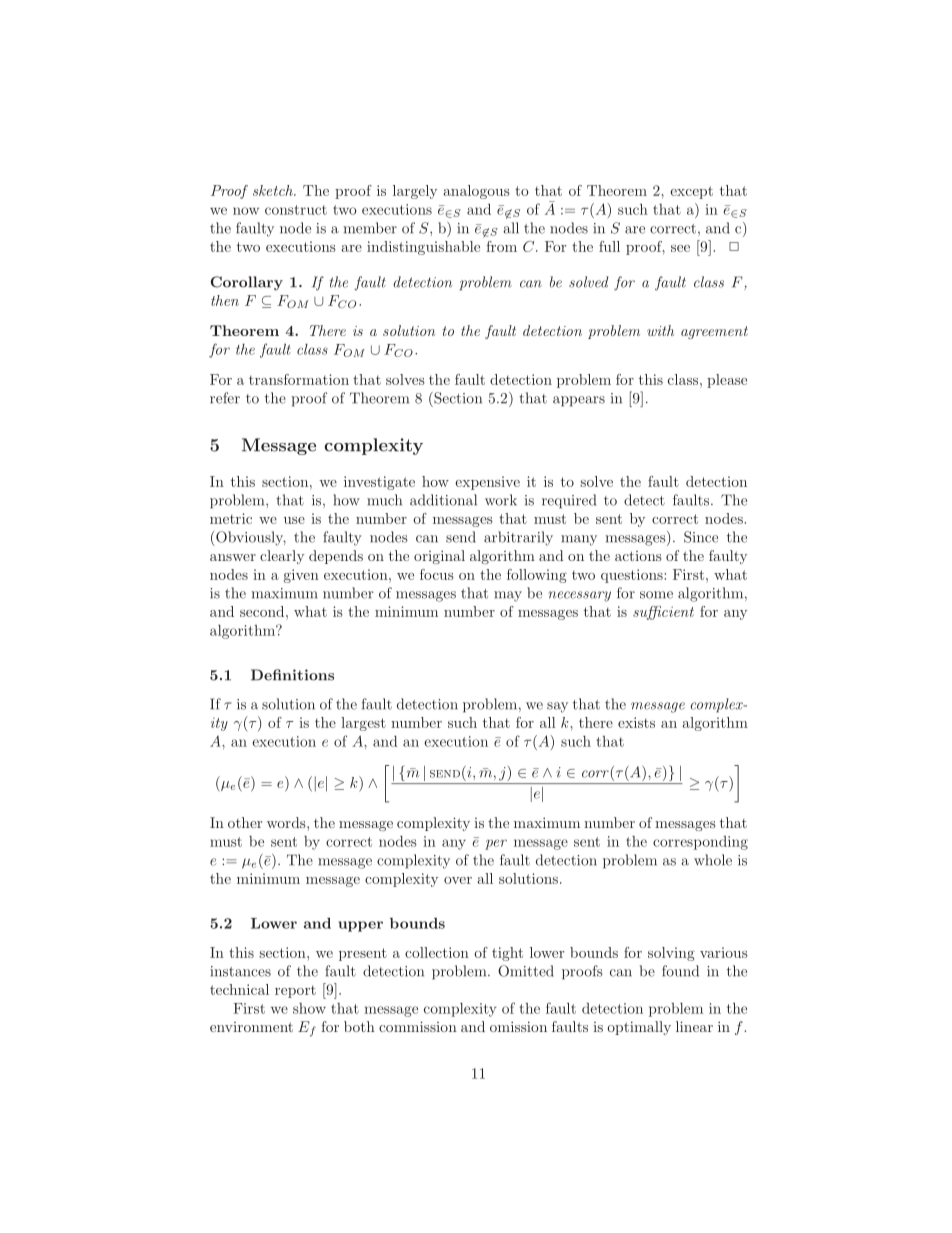 The width and height of the document is (952, 1233). Describe the element at coordinates (663, 613) in the document. I see `sufficient` at that location.
